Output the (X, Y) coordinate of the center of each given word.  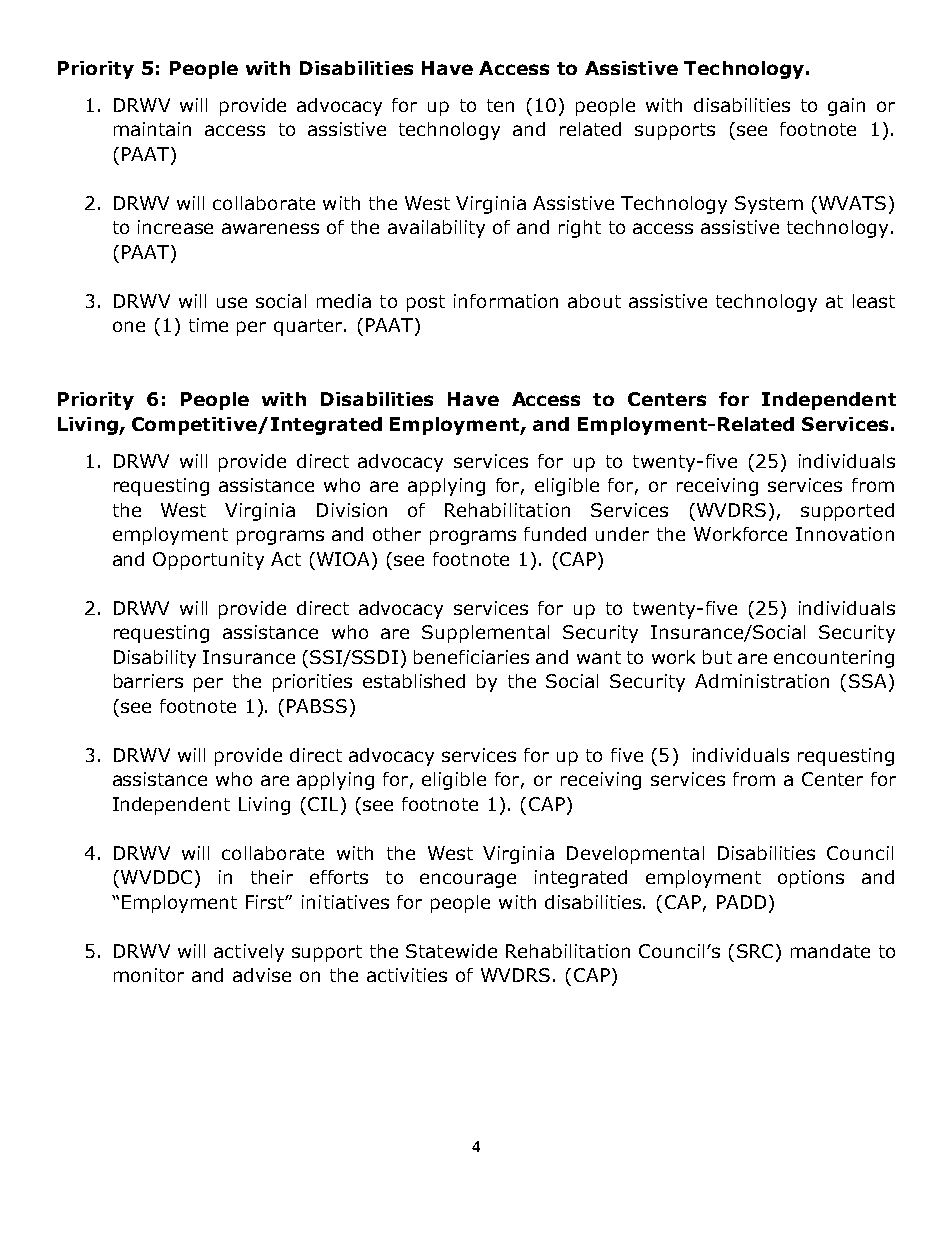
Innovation (845, 534)
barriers (148, 681)
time (208, 325)
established (414, 681)
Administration (762, 681)
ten (500, 105)
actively (249, 953)
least (874, 301)
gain (846, 107)
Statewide (451, 951)
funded (555, 534)
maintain (152, 129)
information (506, 301)
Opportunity (208, 561)
